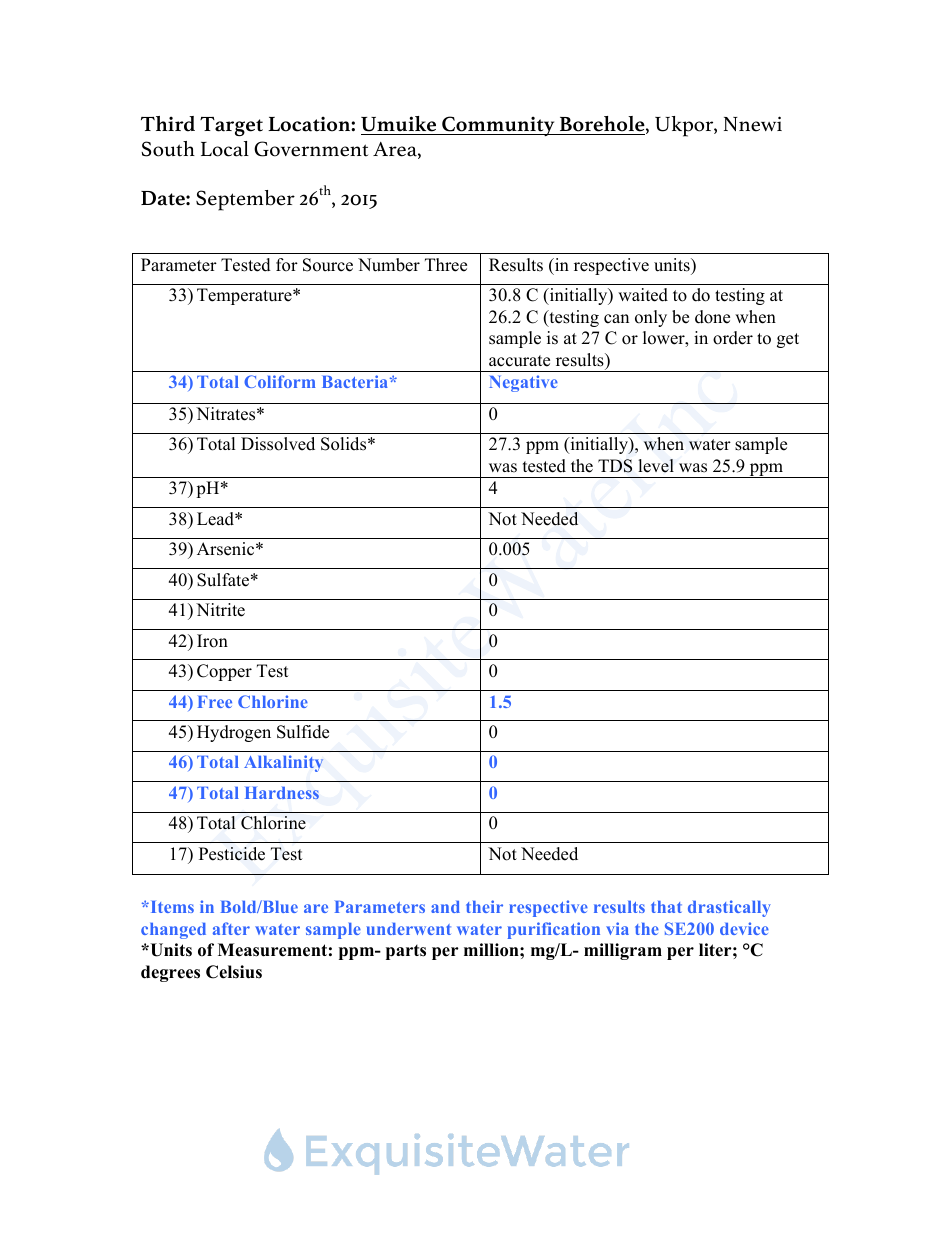 Image resolution: width=952 pixels, height=1233 pixels. I want to click on underwent, so click(408, 929).
